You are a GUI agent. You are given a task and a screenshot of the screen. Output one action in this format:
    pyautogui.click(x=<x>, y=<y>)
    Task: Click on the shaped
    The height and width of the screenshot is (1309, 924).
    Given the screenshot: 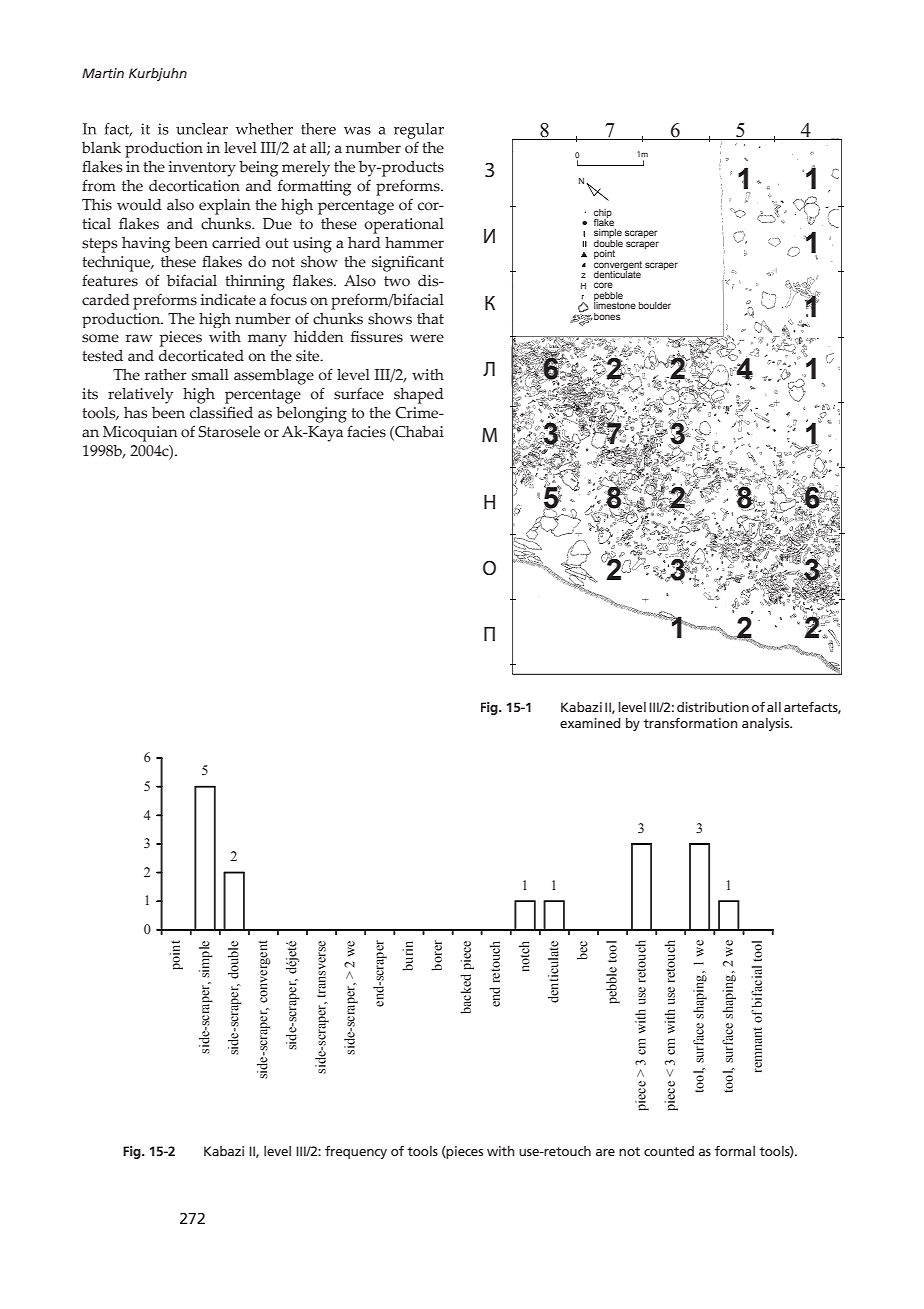 What is the action you would take?
    pyautogui.click(x=419, y=396)
